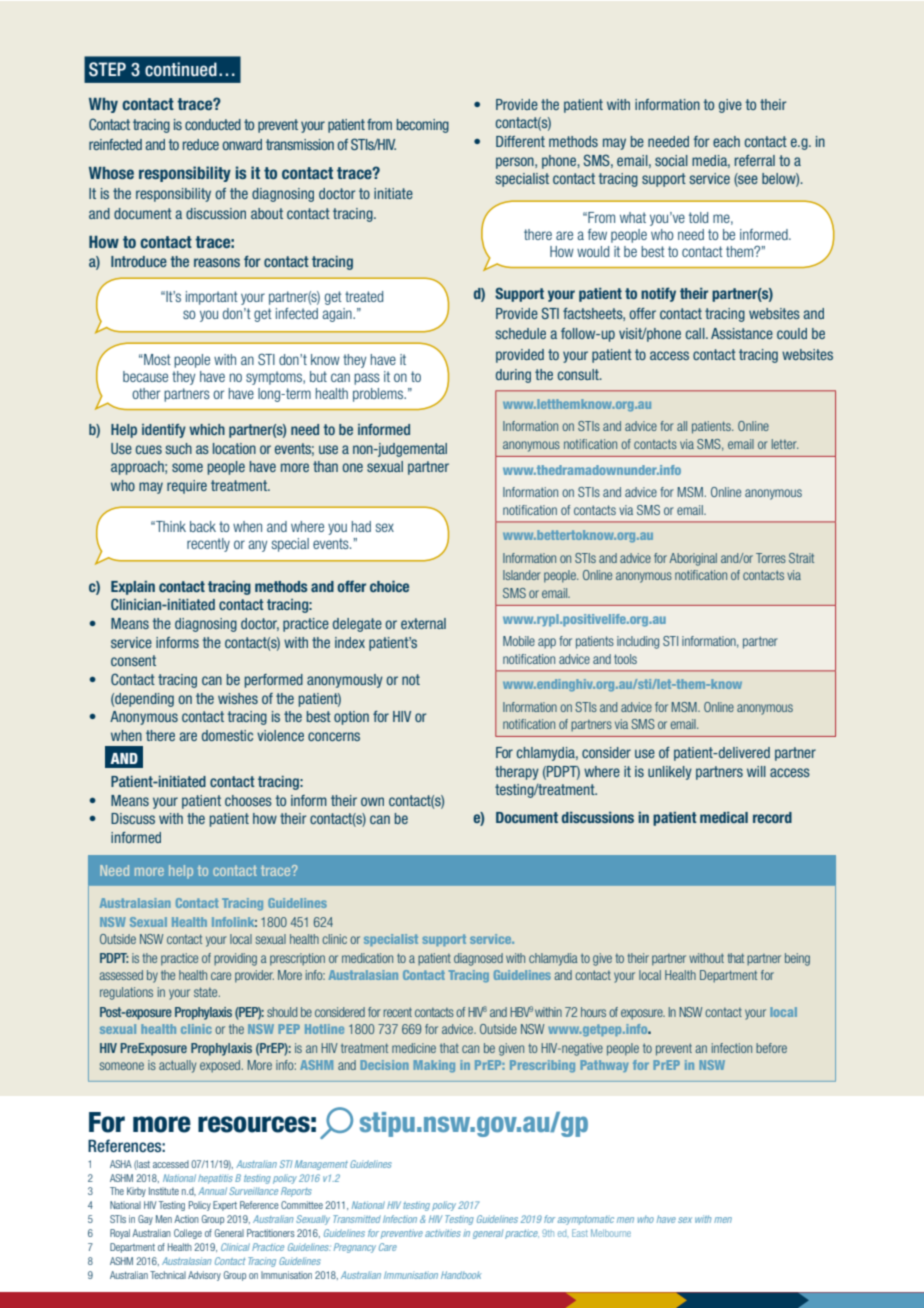 This page has height=1308, width=924. I want to click on consent, so click(133, 660).
